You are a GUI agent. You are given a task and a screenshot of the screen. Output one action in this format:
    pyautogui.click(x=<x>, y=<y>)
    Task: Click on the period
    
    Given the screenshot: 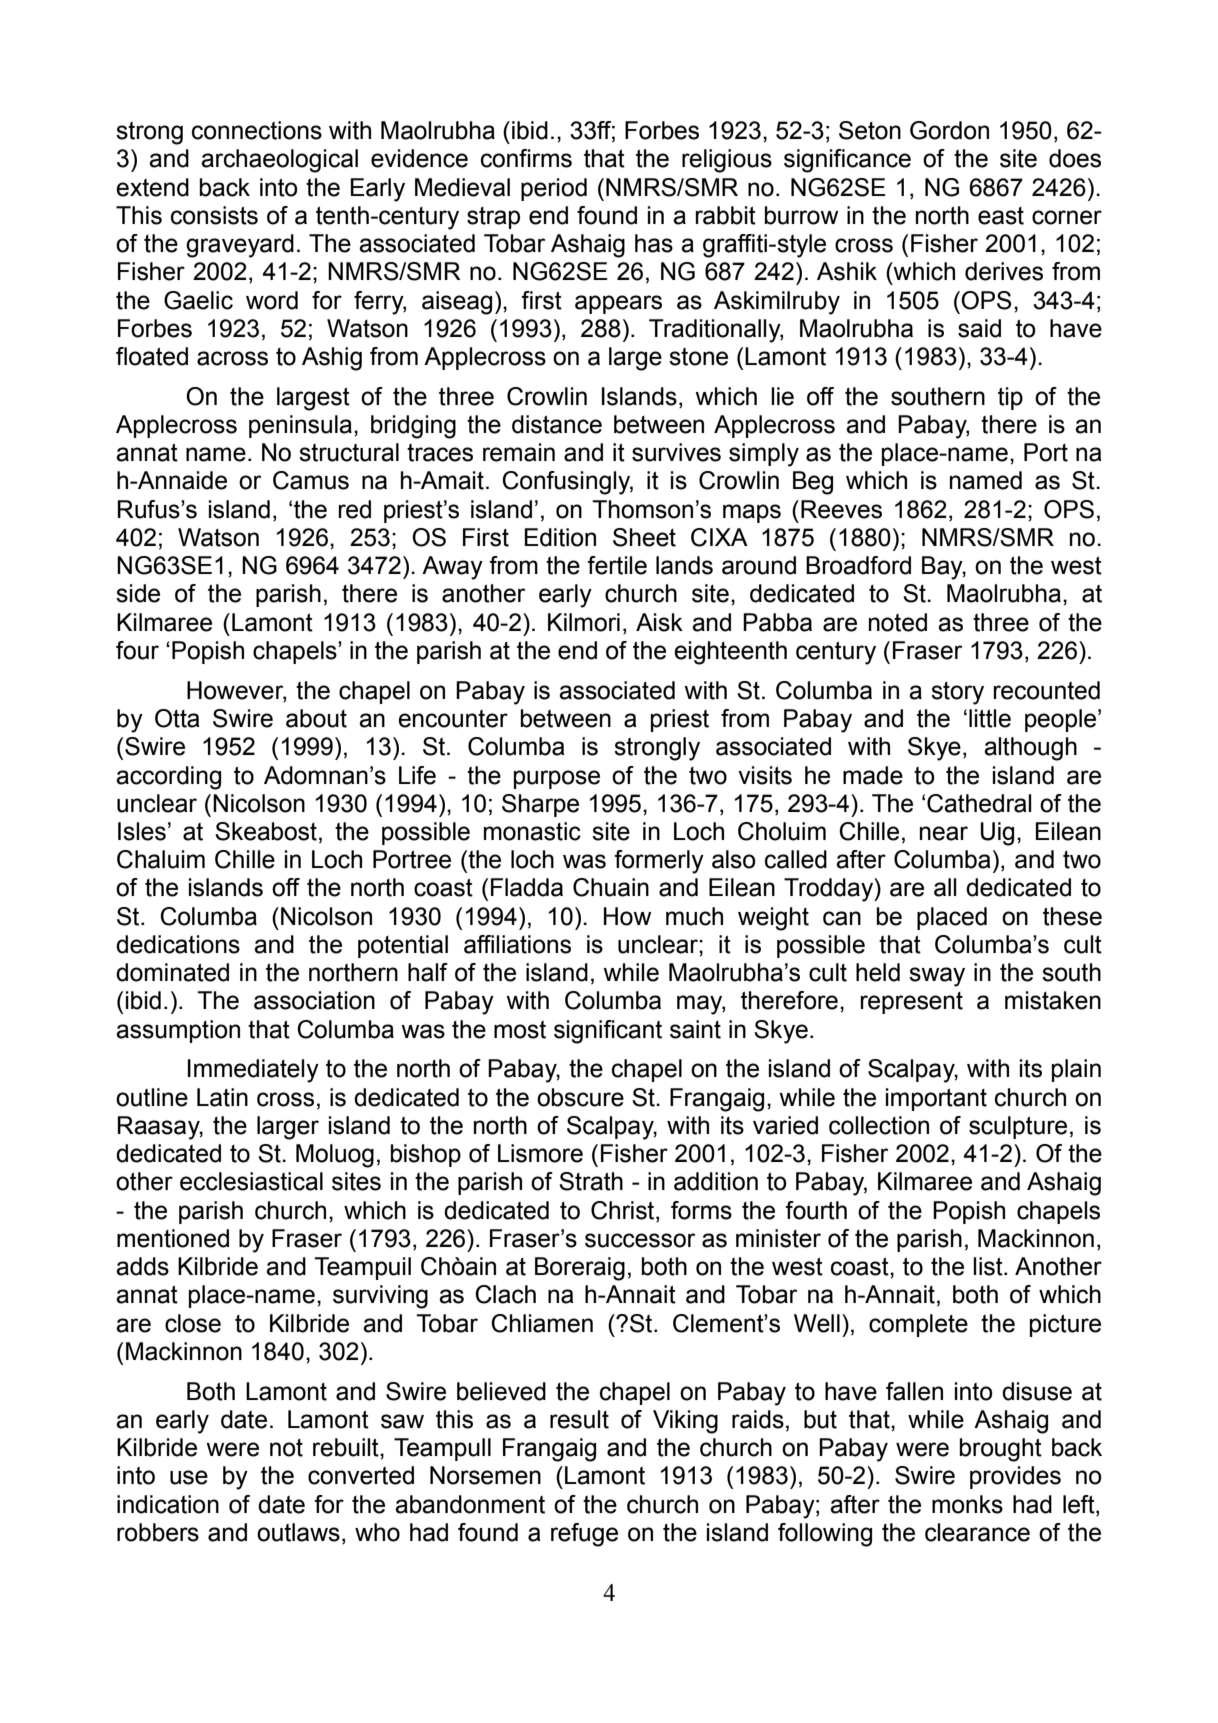 What is the action you would take?
    pyautogui.click(x=554, y=189)
